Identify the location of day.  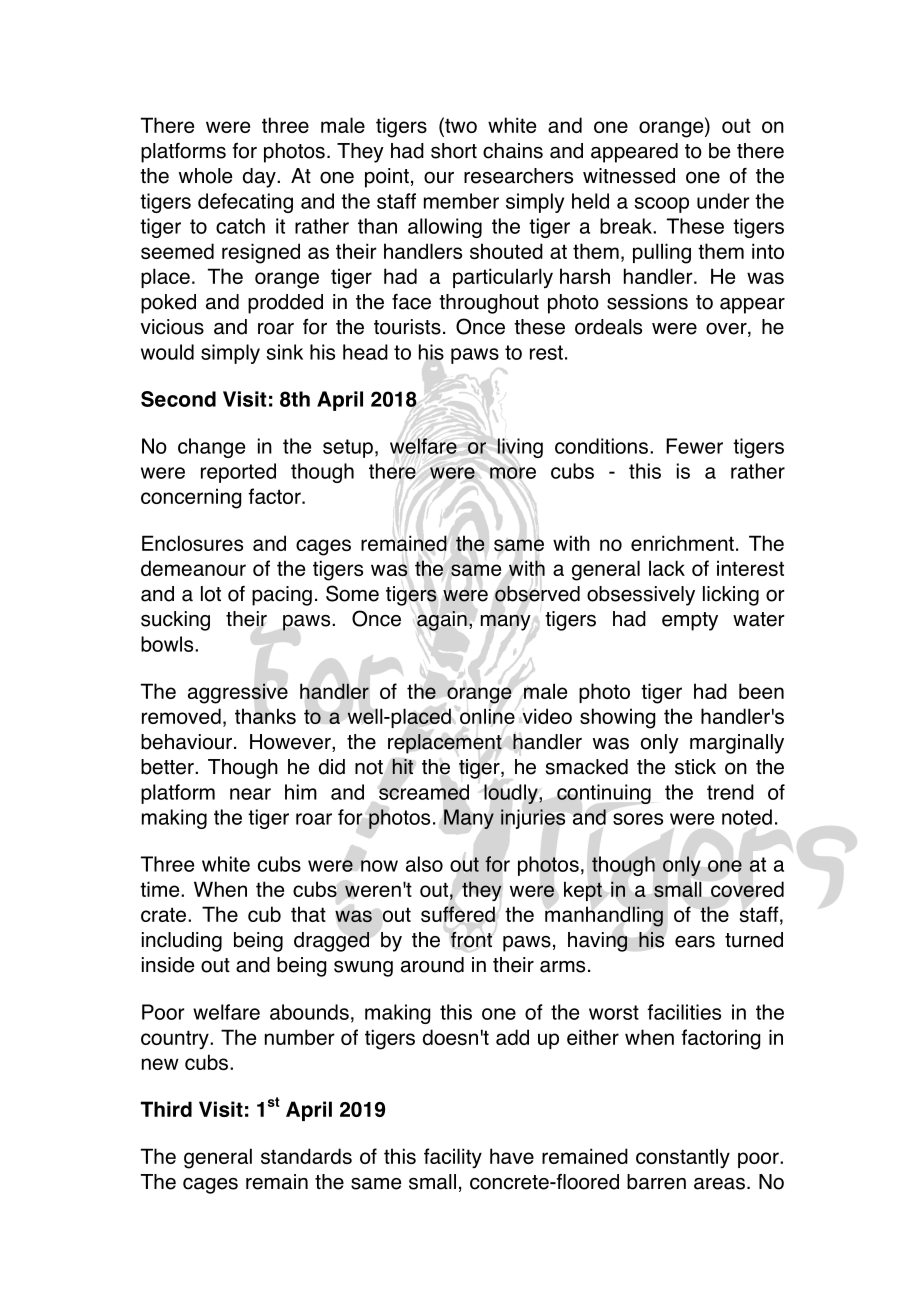
(260, 178).
